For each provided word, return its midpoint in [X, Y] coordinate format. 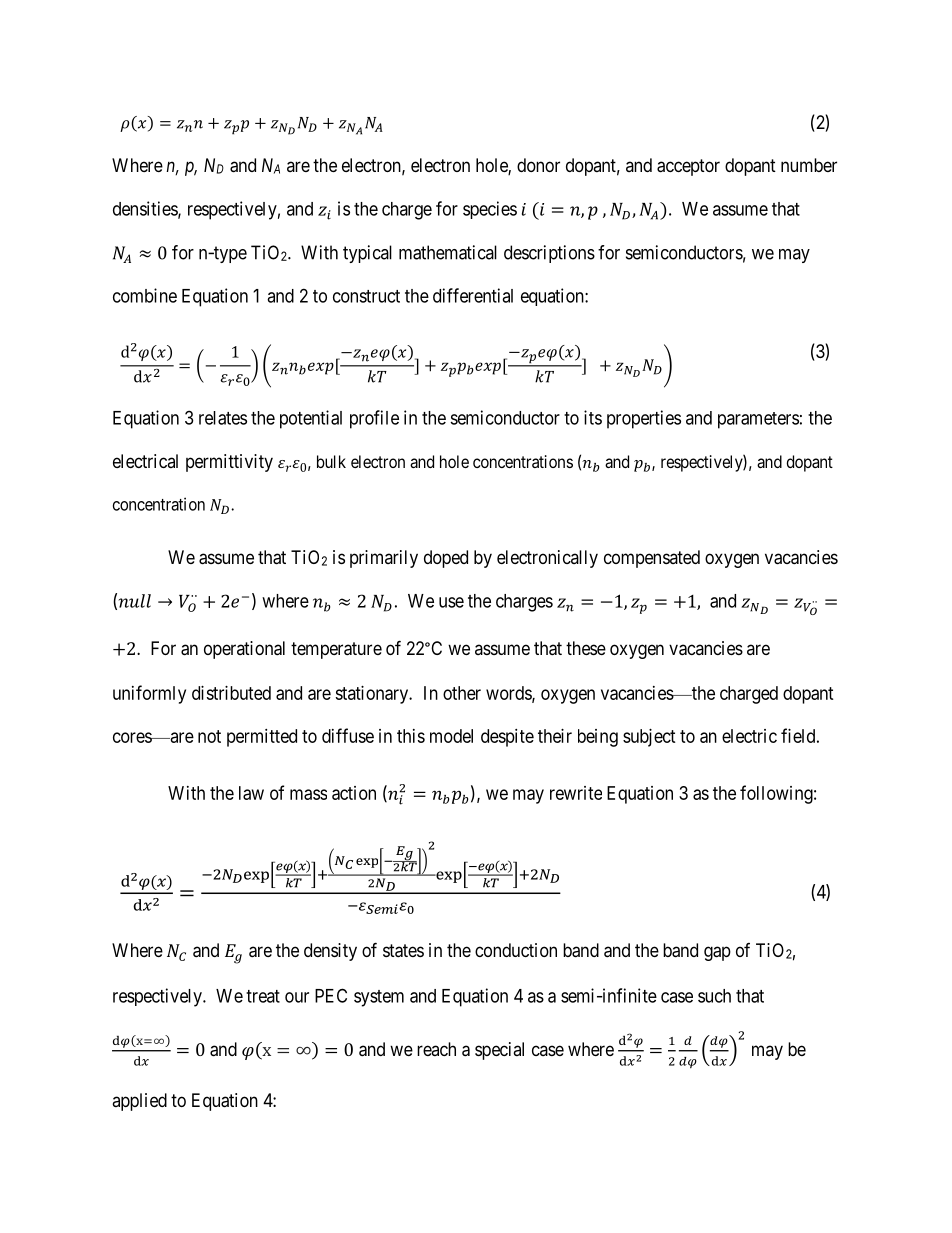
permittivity [229, 463]
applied [139, 1102]
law [251, 793]
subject [649, 738]
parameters [758, 420]
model [451, 736]
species [490, 210]
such [714, 996]
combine [145, 295]
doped [446, 559]
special [499, 1051]
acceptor [688, 167]
